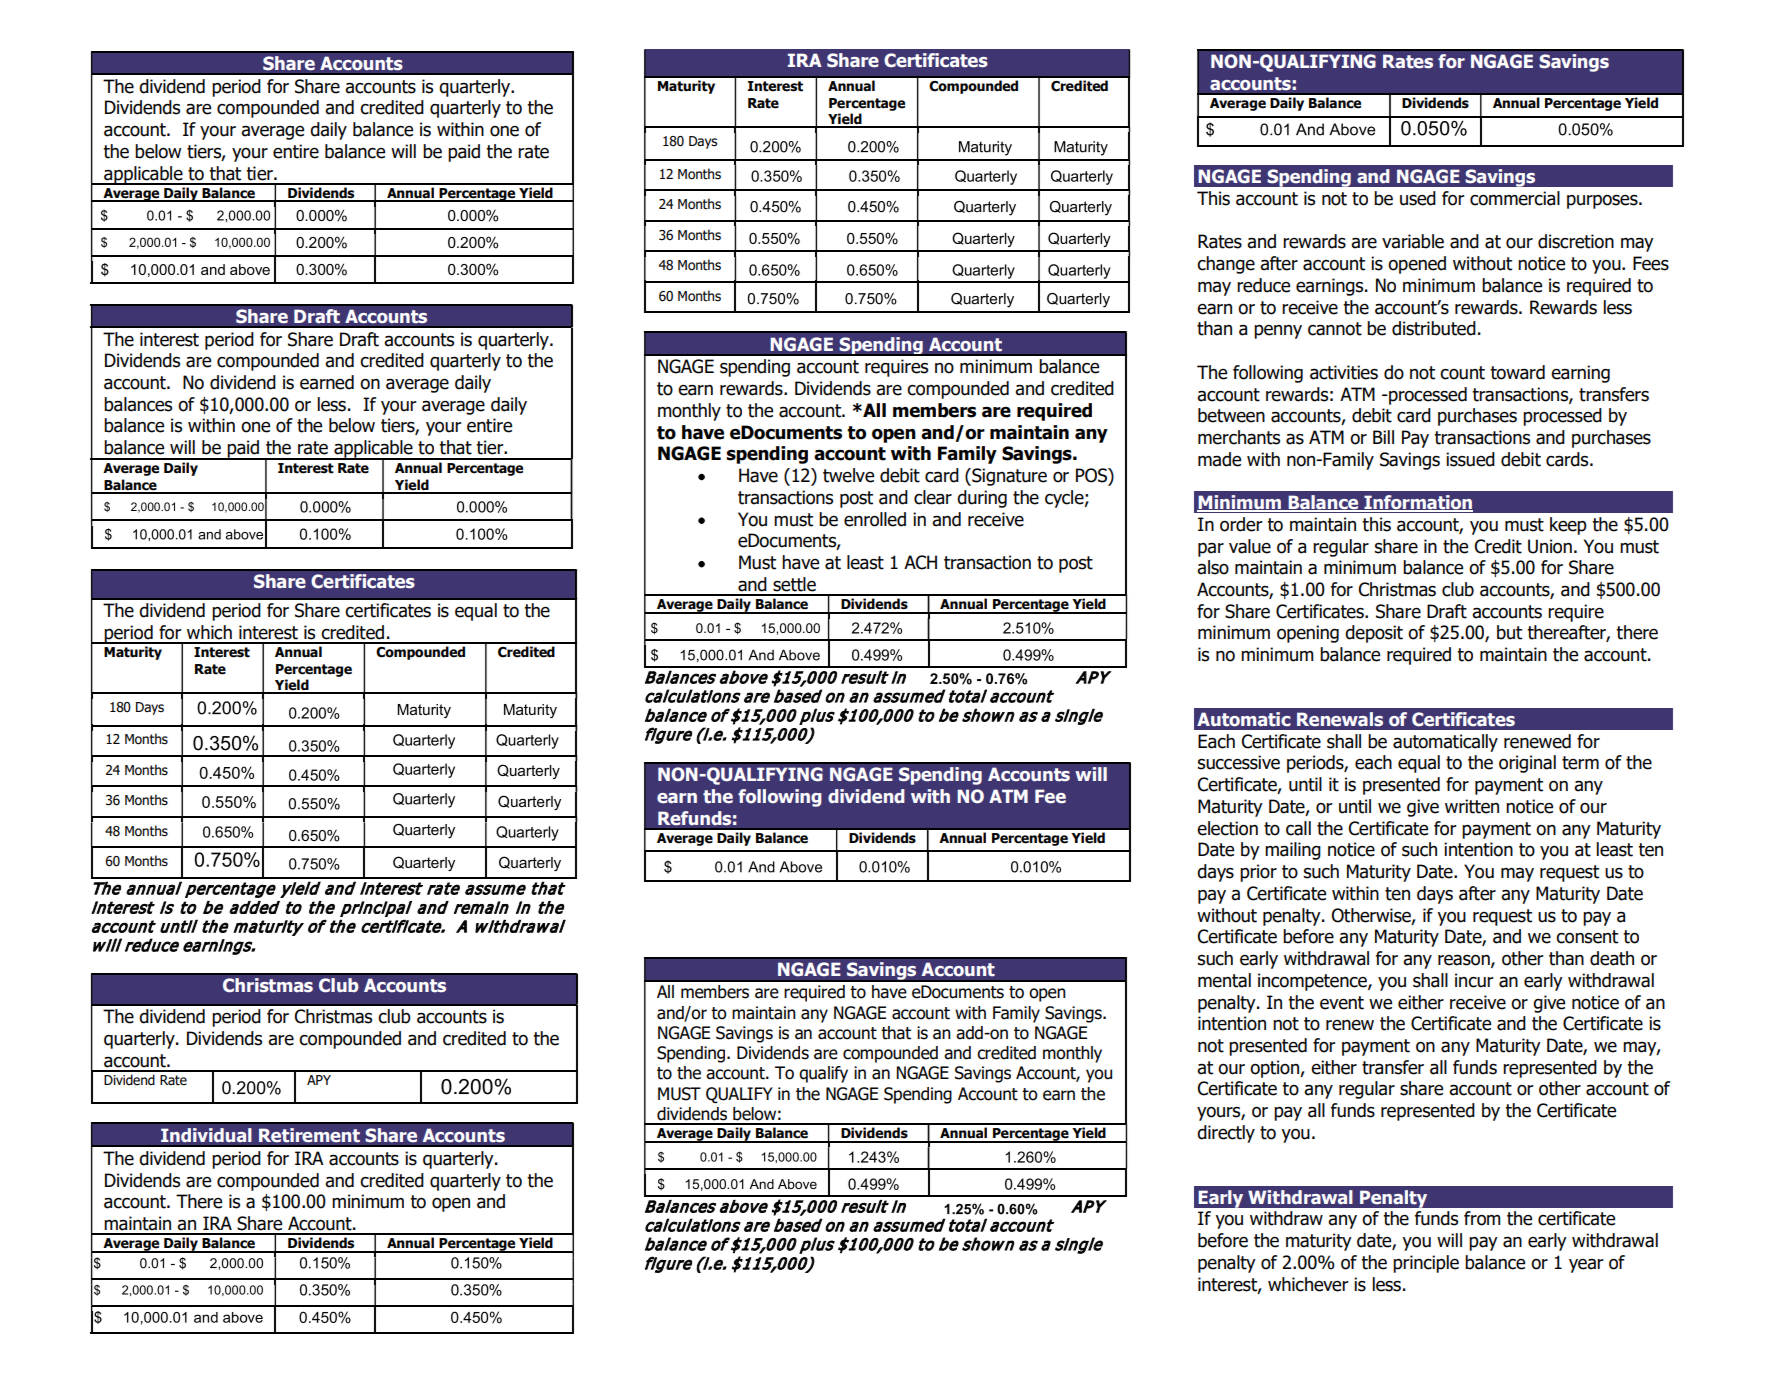 The width and height of the screenshot is (1781, 1376). I want to click on twelve, so click(848, 475).
